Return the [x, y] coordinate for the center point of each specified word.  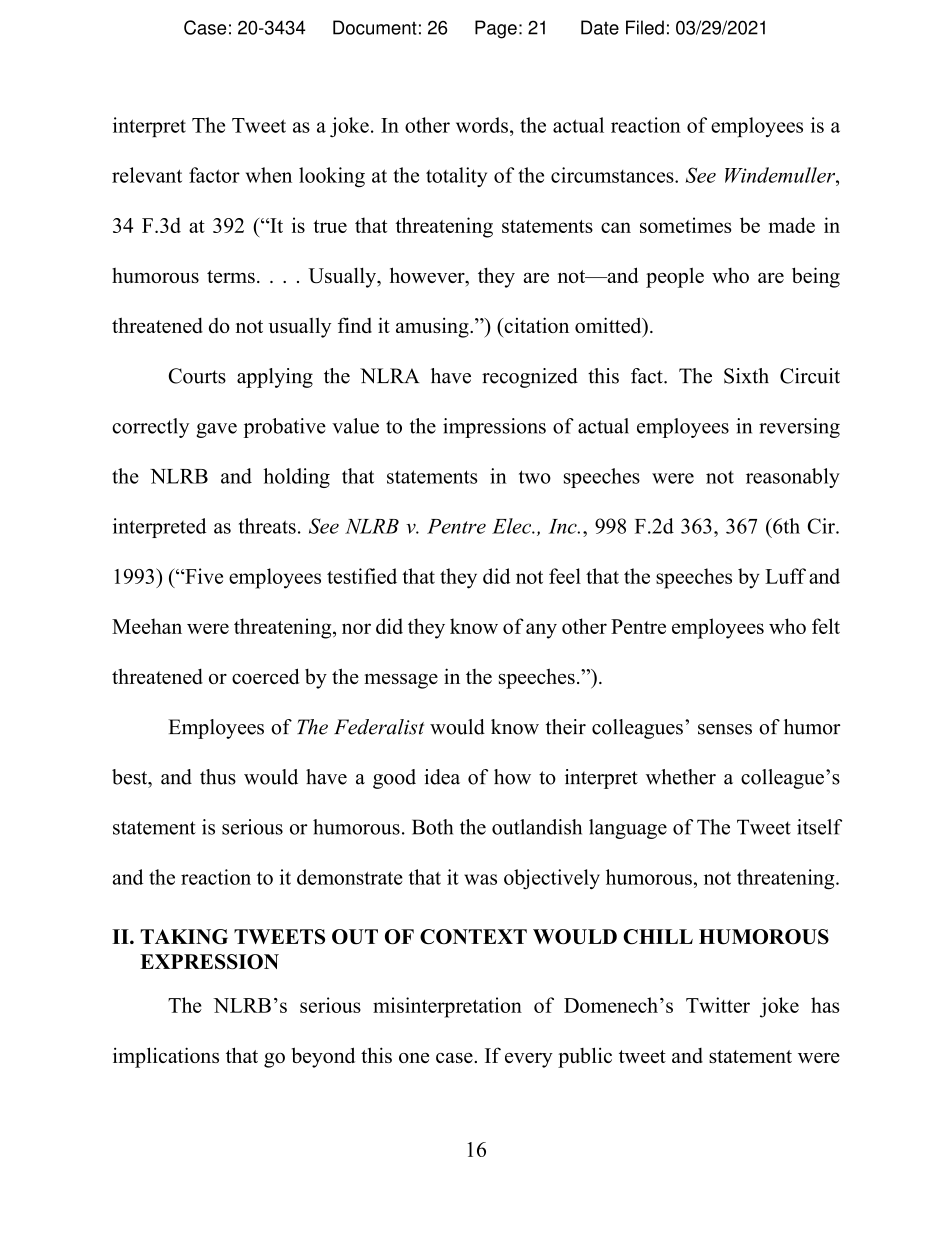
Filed [645, 27]
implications [166, 1057]
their [566, 727]
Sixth [746, 376]
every [529, 1060]
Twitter [718, 1005]
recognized [530, 378]
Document [375, 27]
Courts [197, 376]
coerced [265, 676]
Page [496, 29]
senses [725, 729]
